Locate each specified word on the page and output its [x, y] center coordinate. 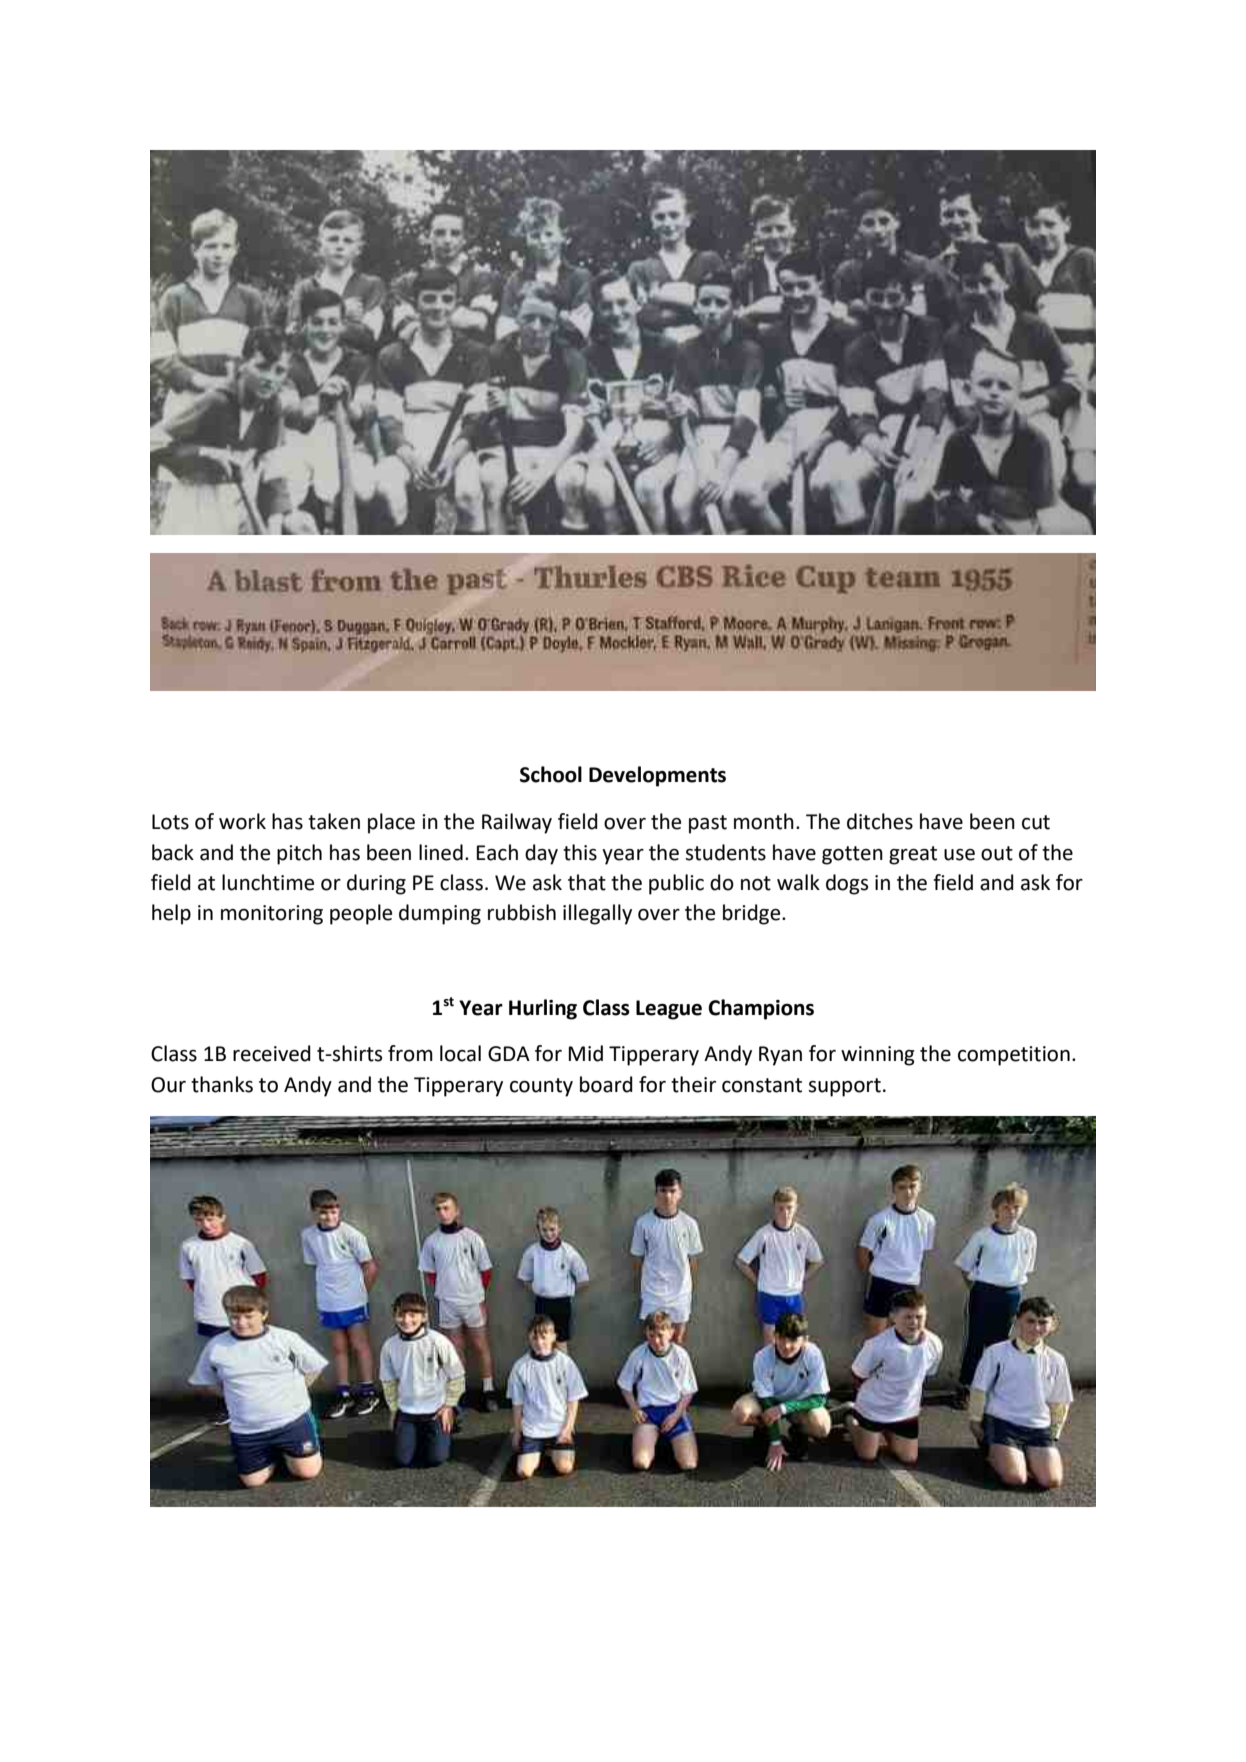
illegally [597, 914]
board [606, 1084]
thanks [222, 1084]
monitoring [272, 915]
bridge [753, 914]
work [242, 821]
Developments [657, 776]
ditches [880, 821]
